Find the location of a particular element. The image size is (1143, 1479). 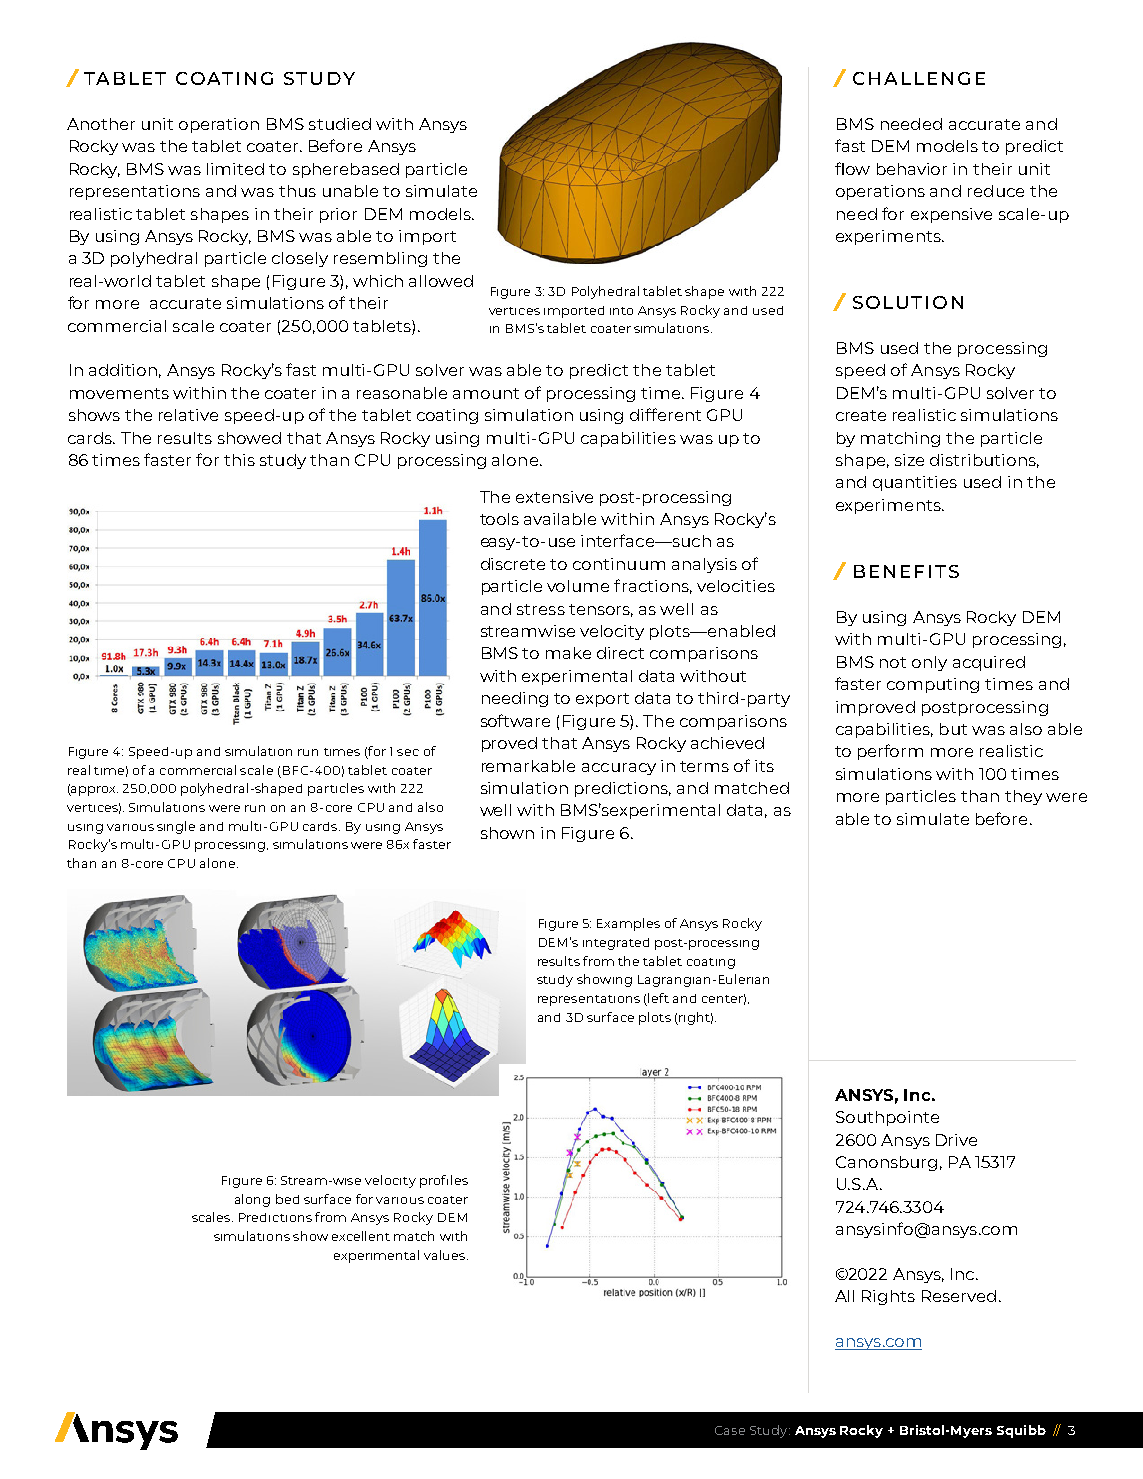

extensive is located at coordinates (554, 497).
